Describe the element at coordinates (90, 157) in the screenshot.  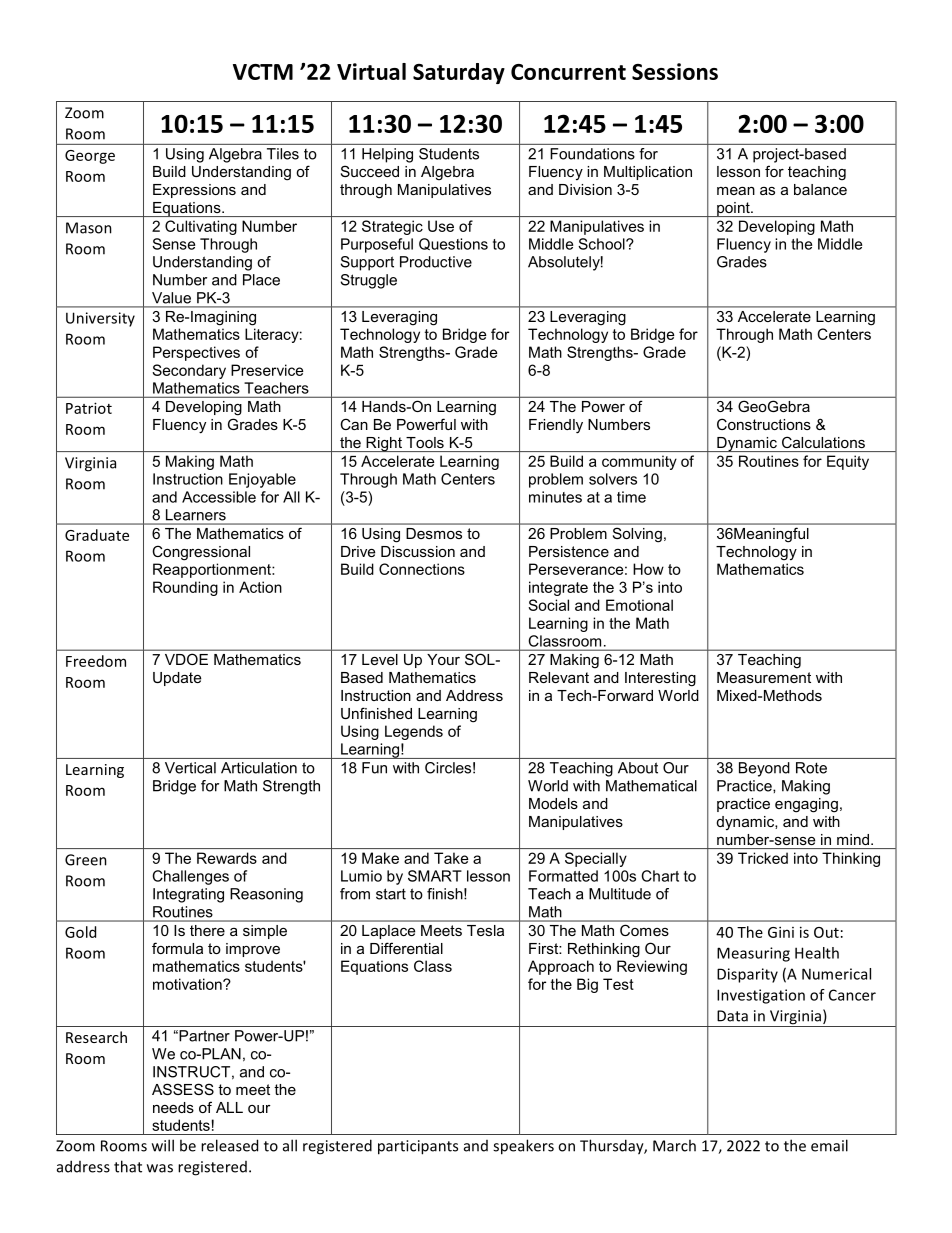
I see `George` at that location.
